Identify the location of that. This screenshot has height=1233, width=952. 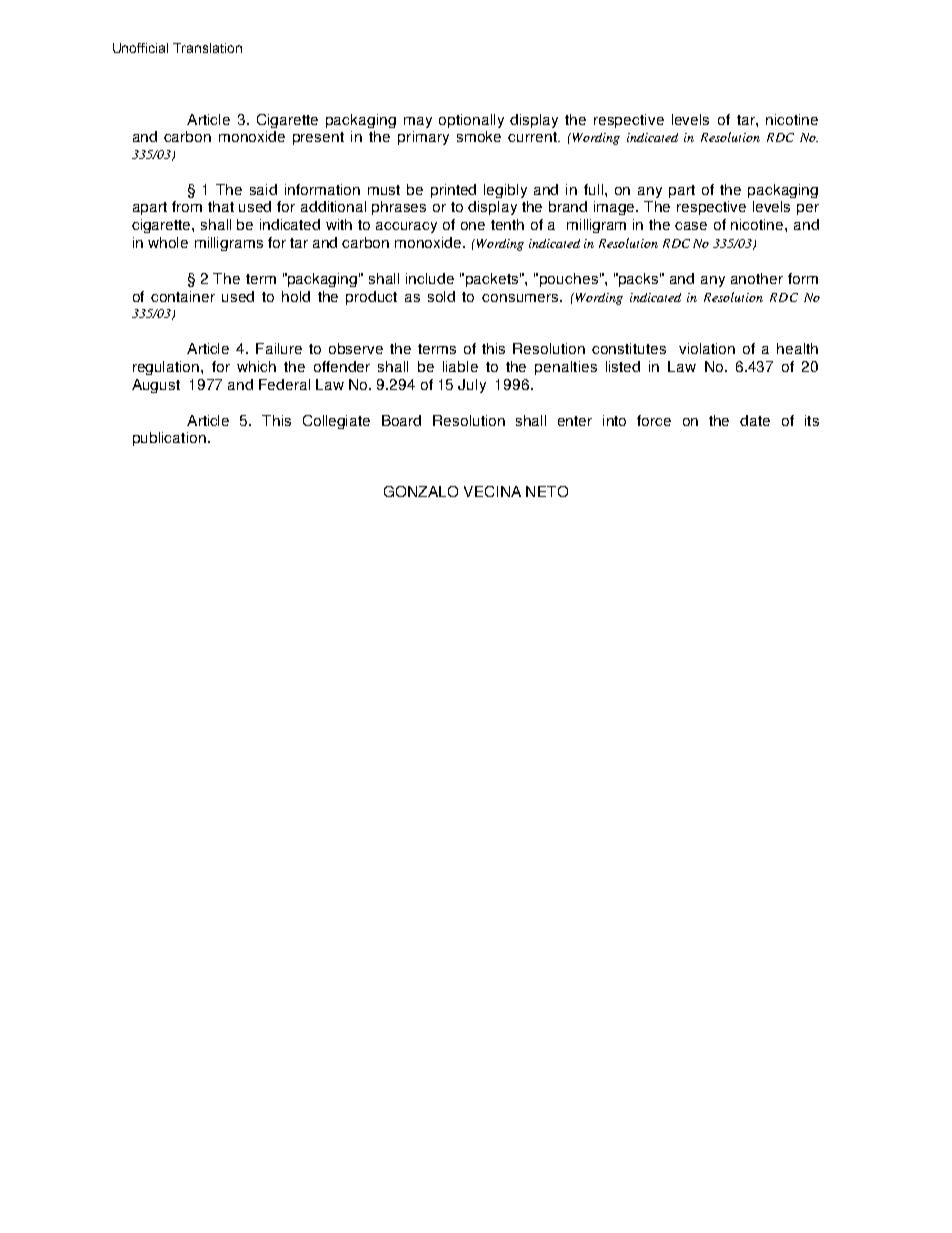
(221, 206).
